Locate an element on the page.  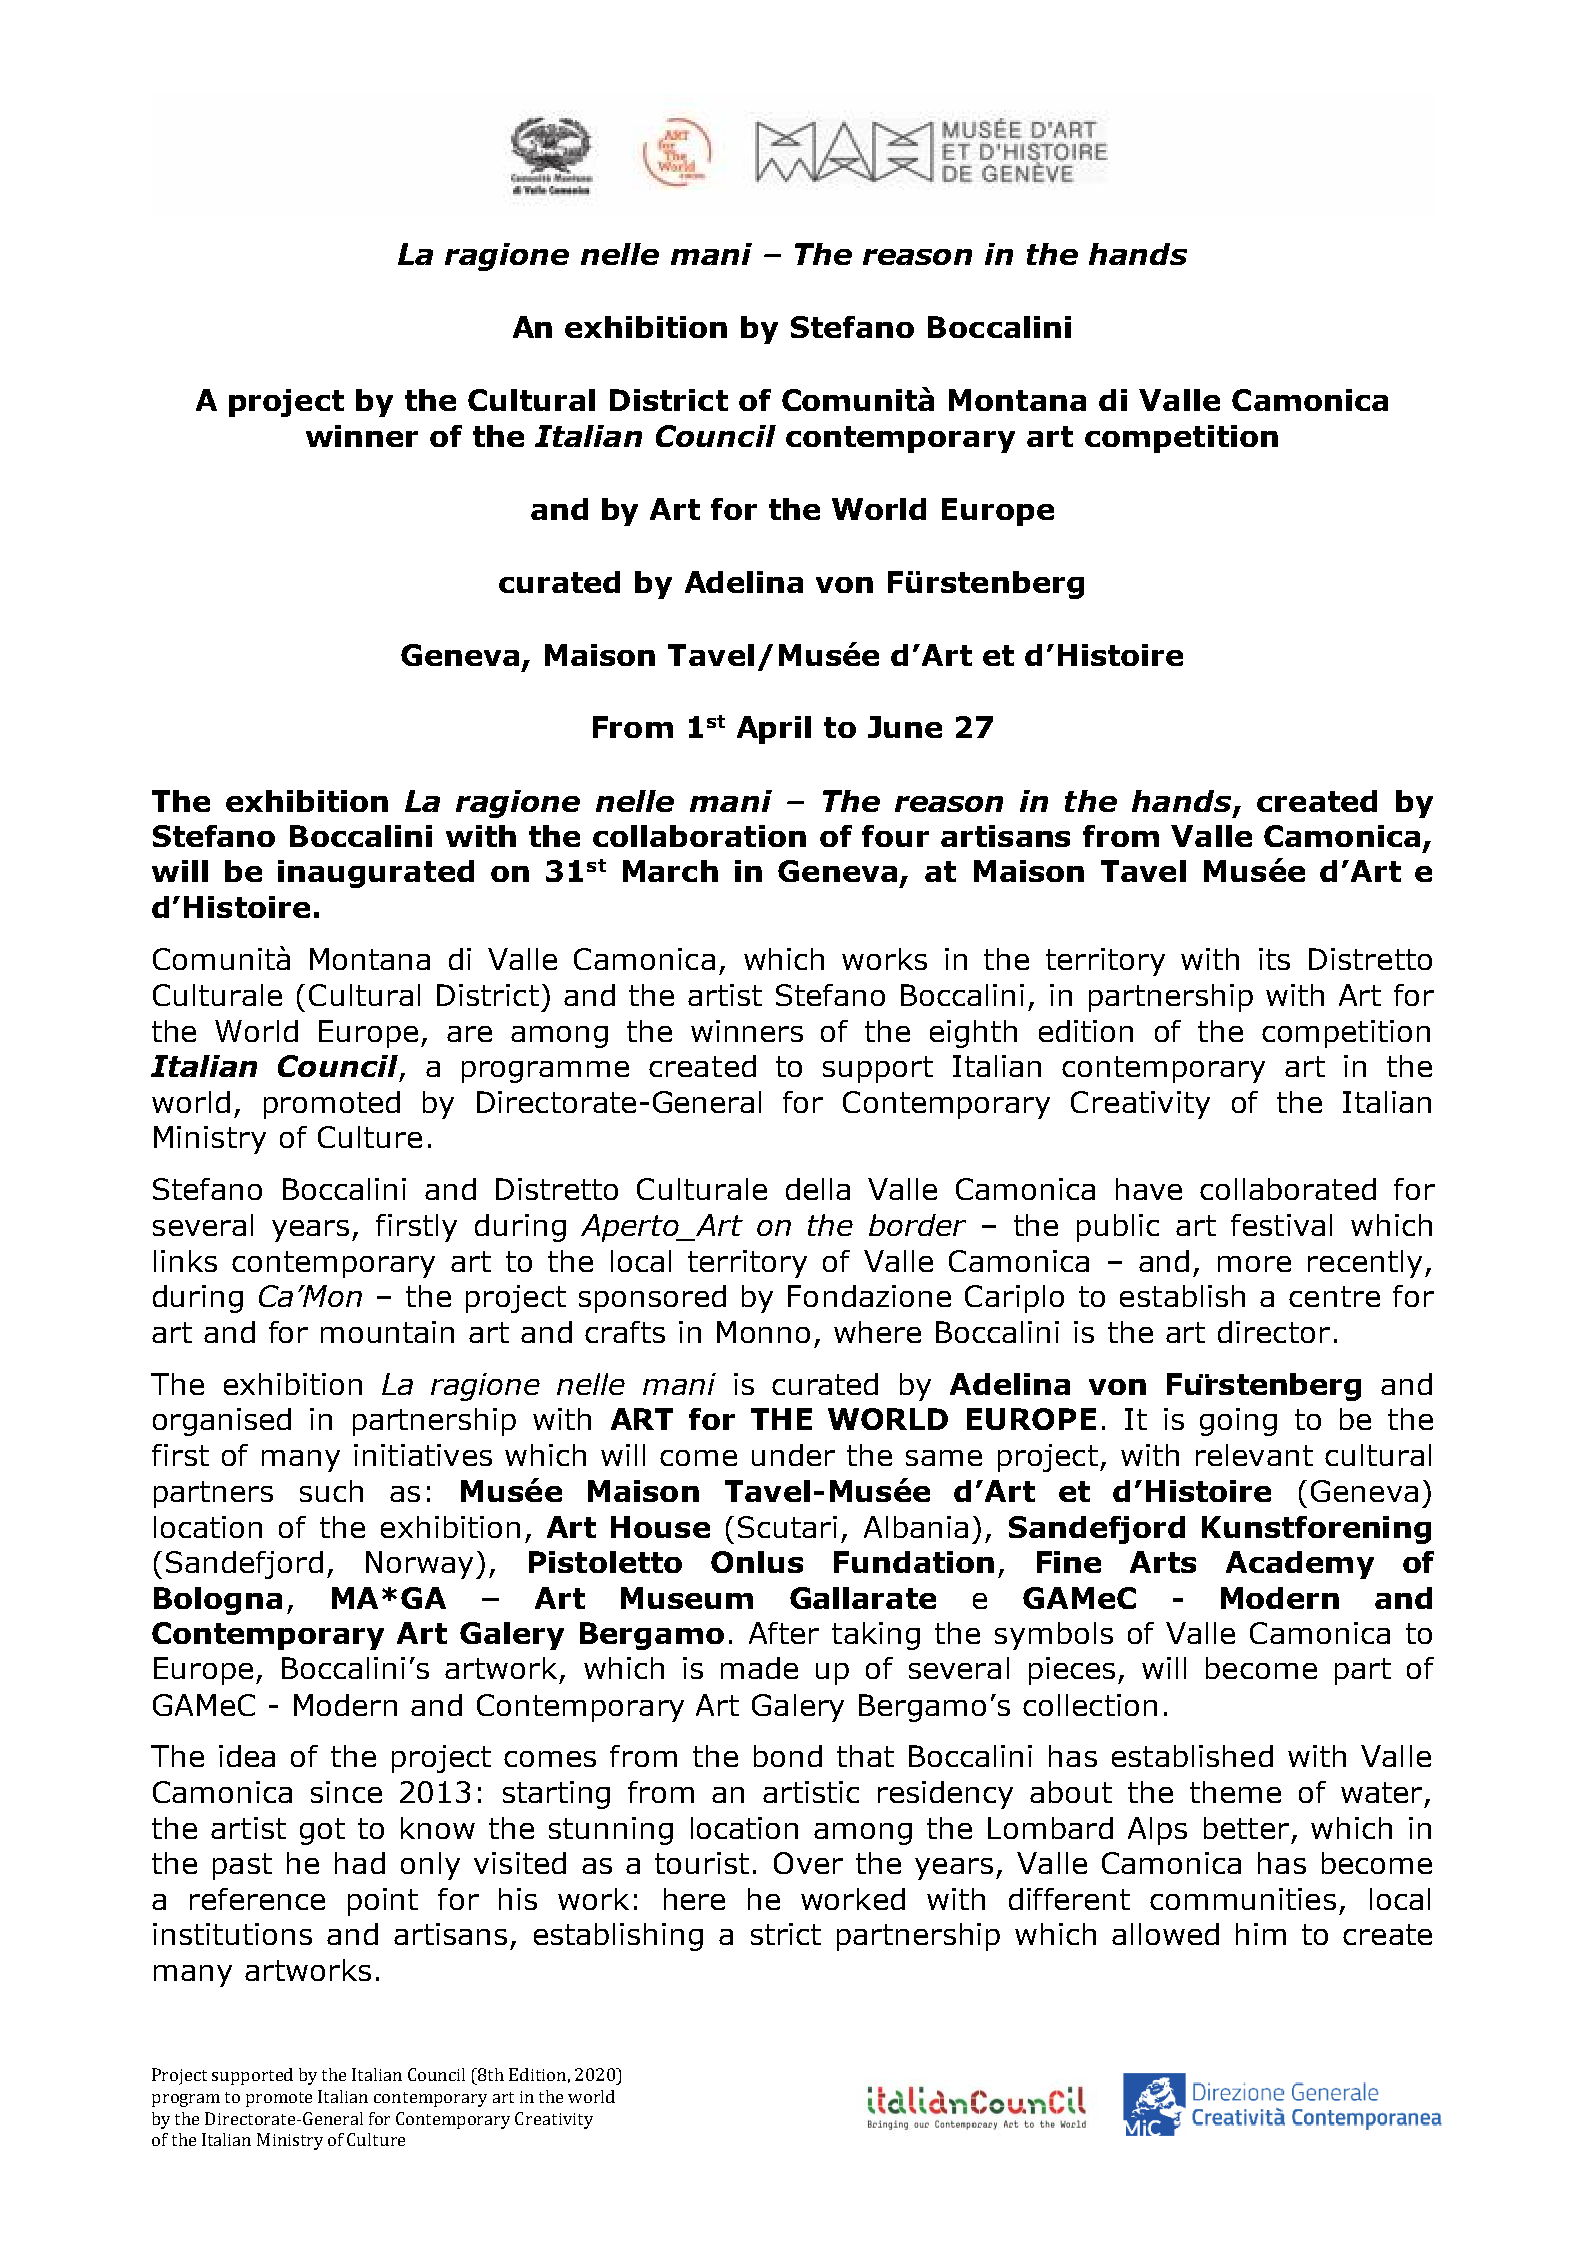
June is located at coordinates (905, 727).
